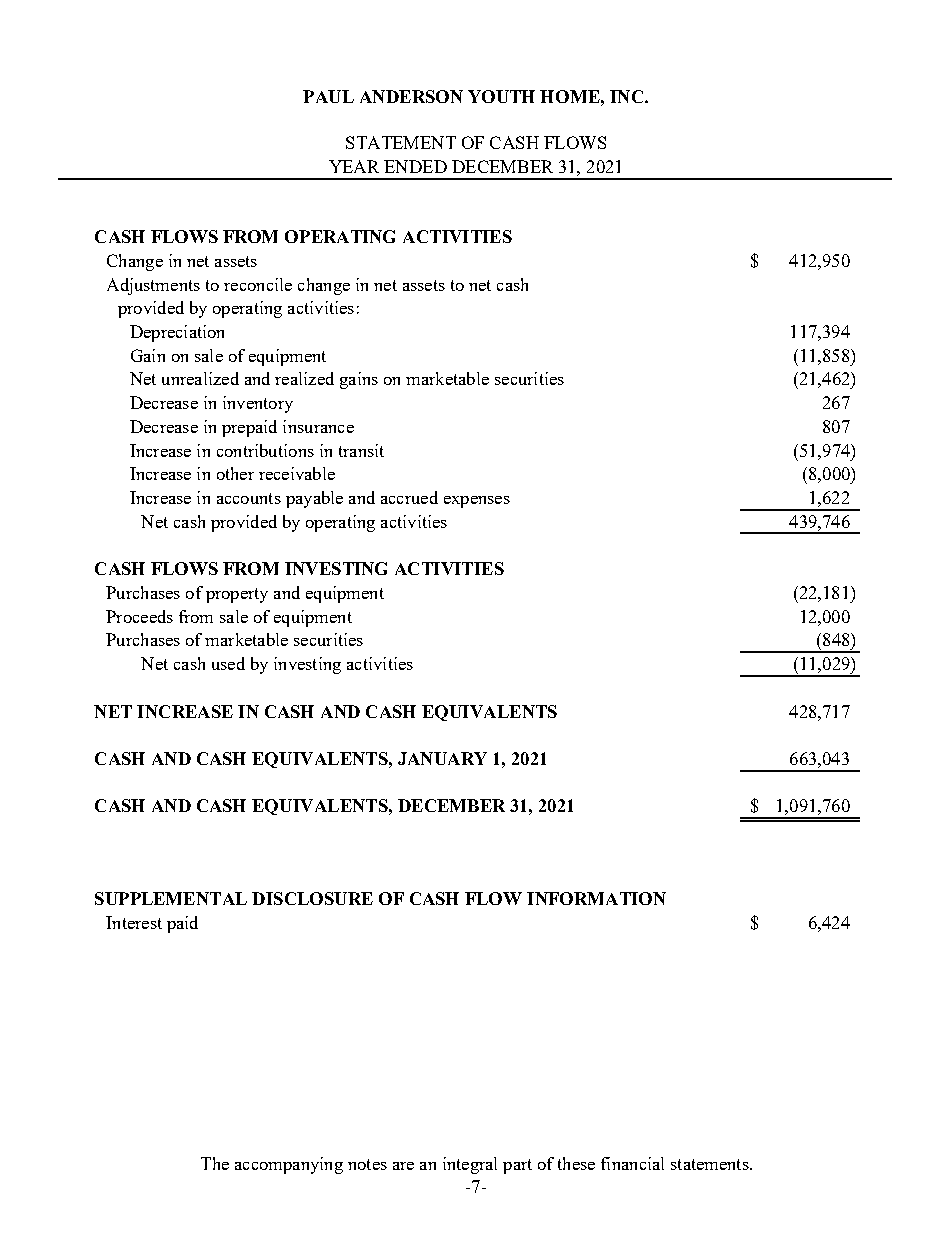 This screenshot has width=952, height=1233. What do you see at coordinates (501, 96) in the screenshot?
I see `YOUTH` at bounding box center [501, 96].
